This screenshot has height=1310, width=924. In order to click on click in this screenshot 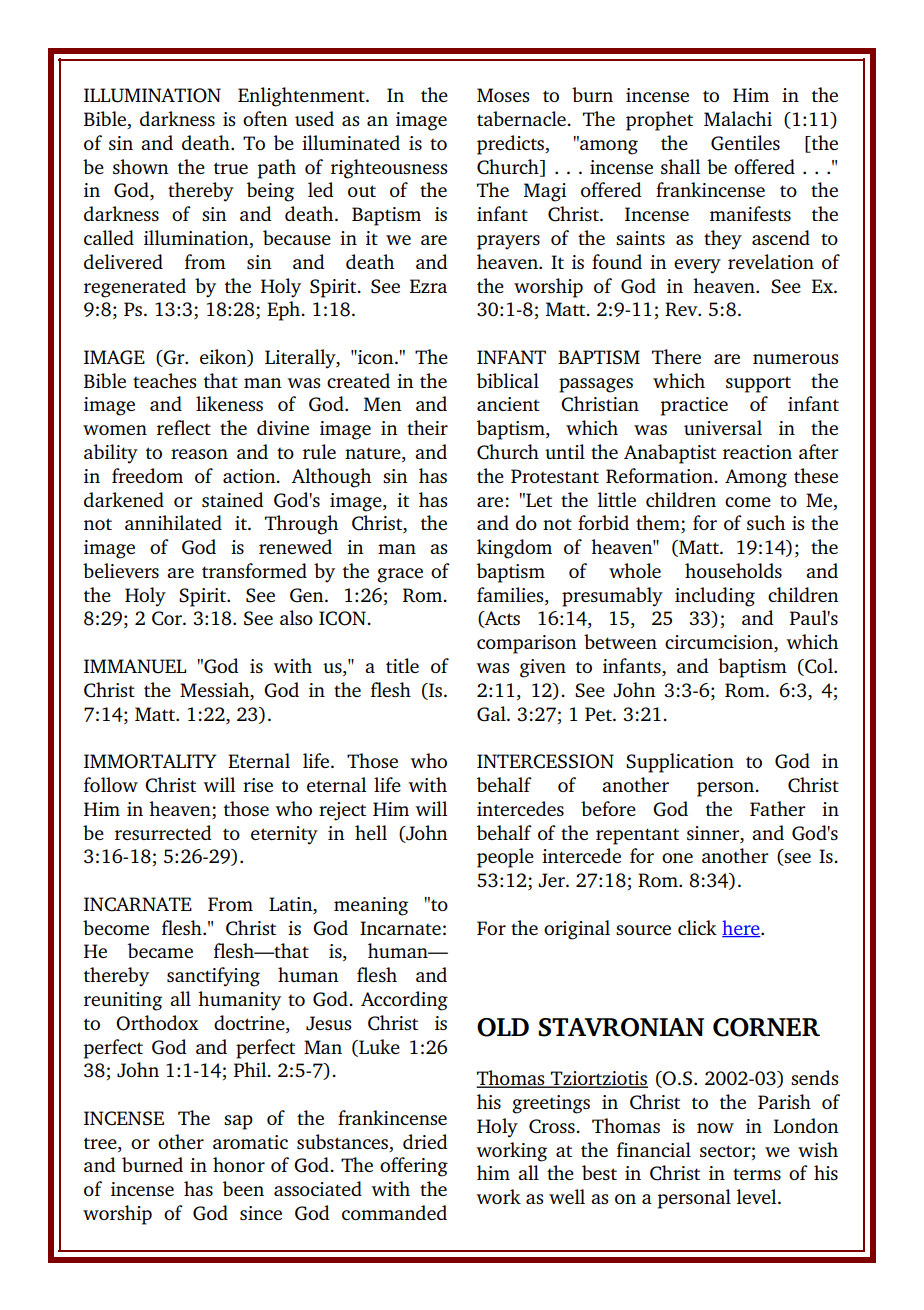, I will do `click(697, 927)`.
